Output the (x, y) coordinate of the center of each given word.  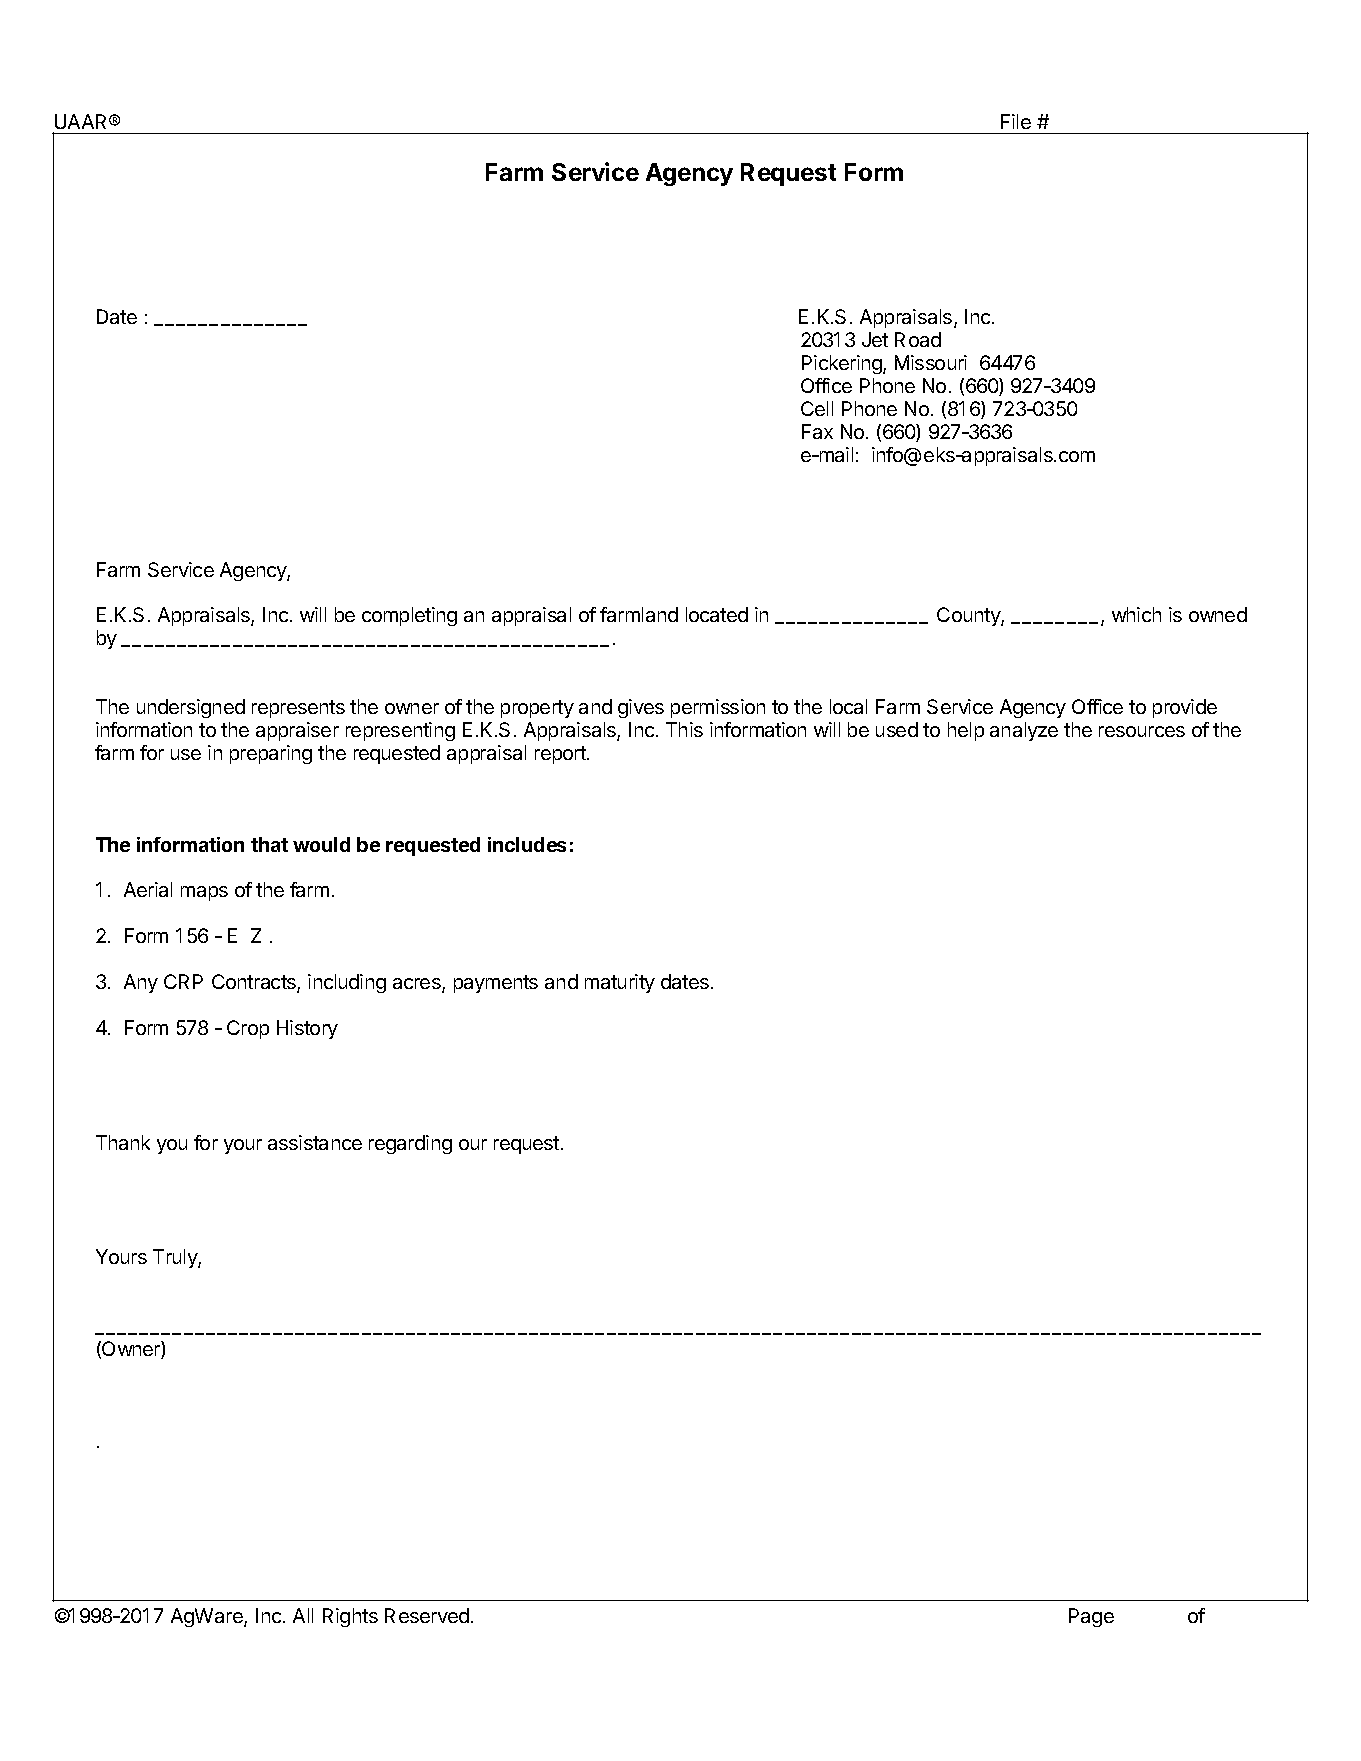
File (1016, 121)
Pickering (843, 364)
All (303, 1615)
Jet (875, 339)
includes (527, 844)
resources (1142, 731)
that (269, 844)
